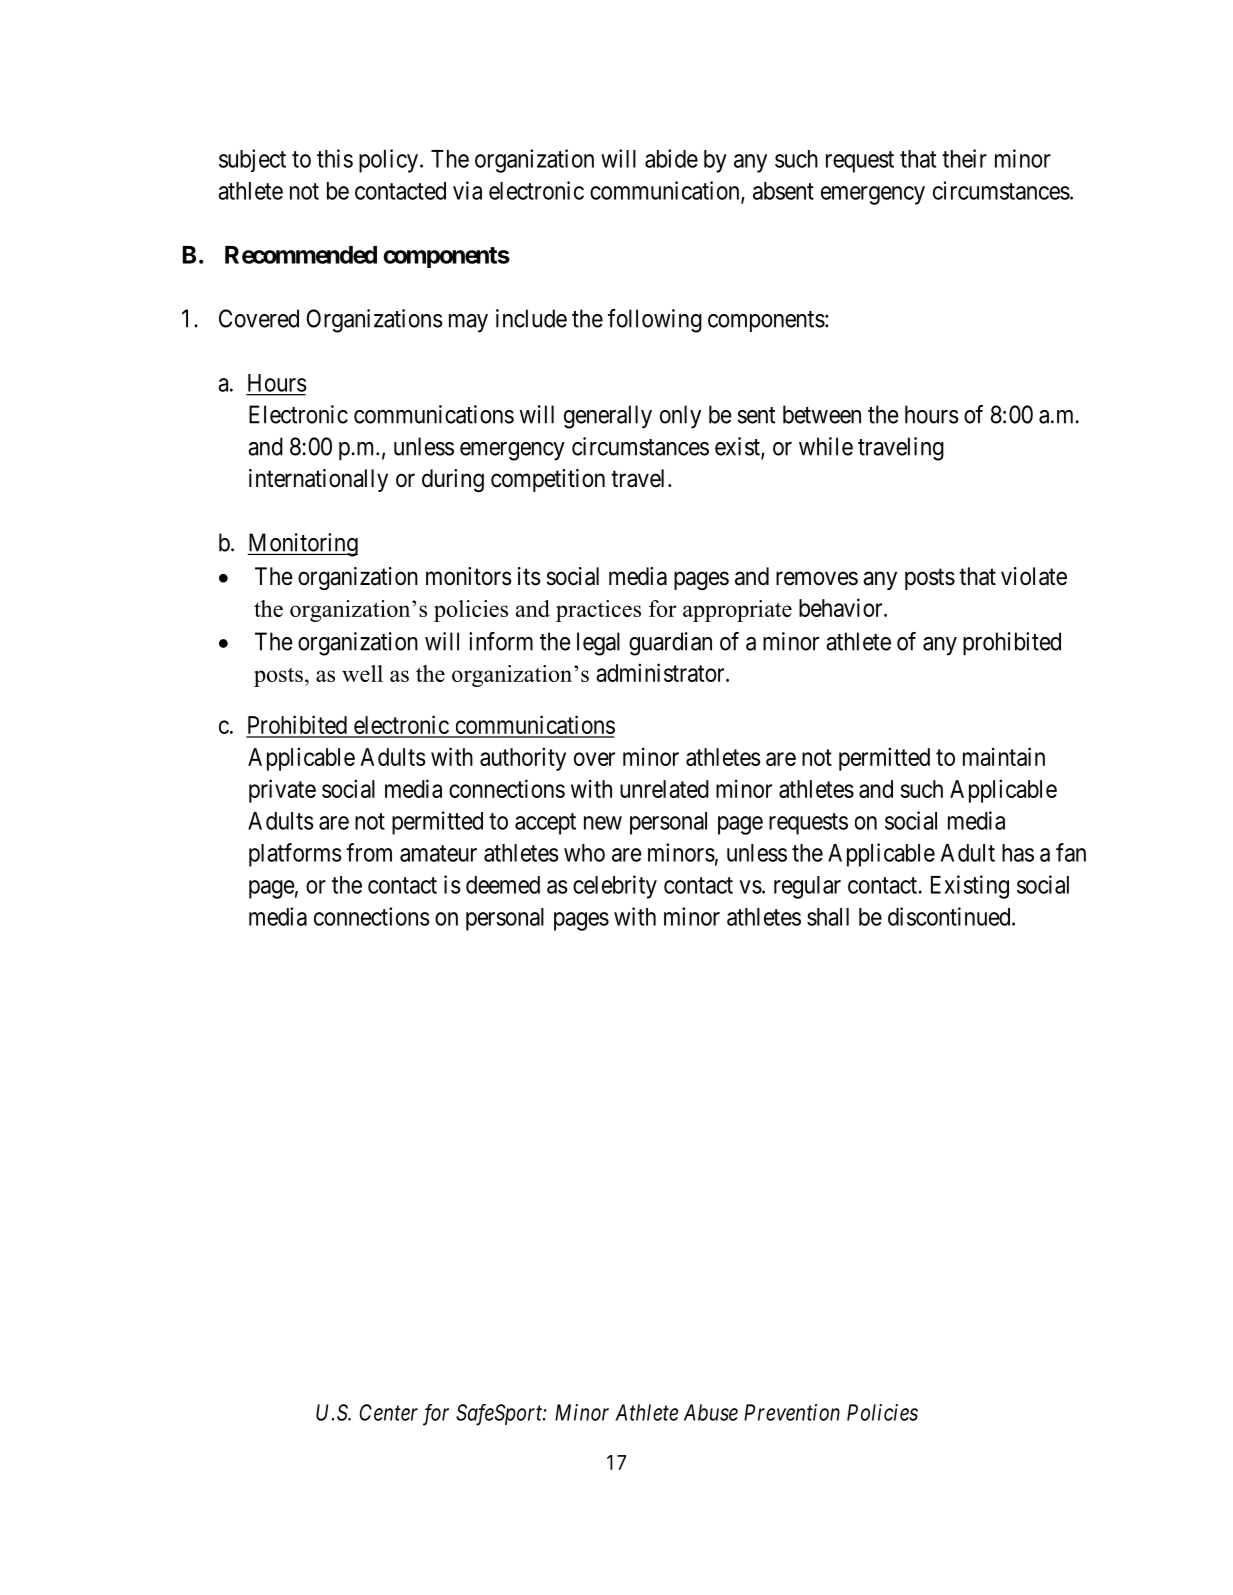 The width and height of the document is (1233, 1595). I want to click on unrelated, so click(664, 789).
